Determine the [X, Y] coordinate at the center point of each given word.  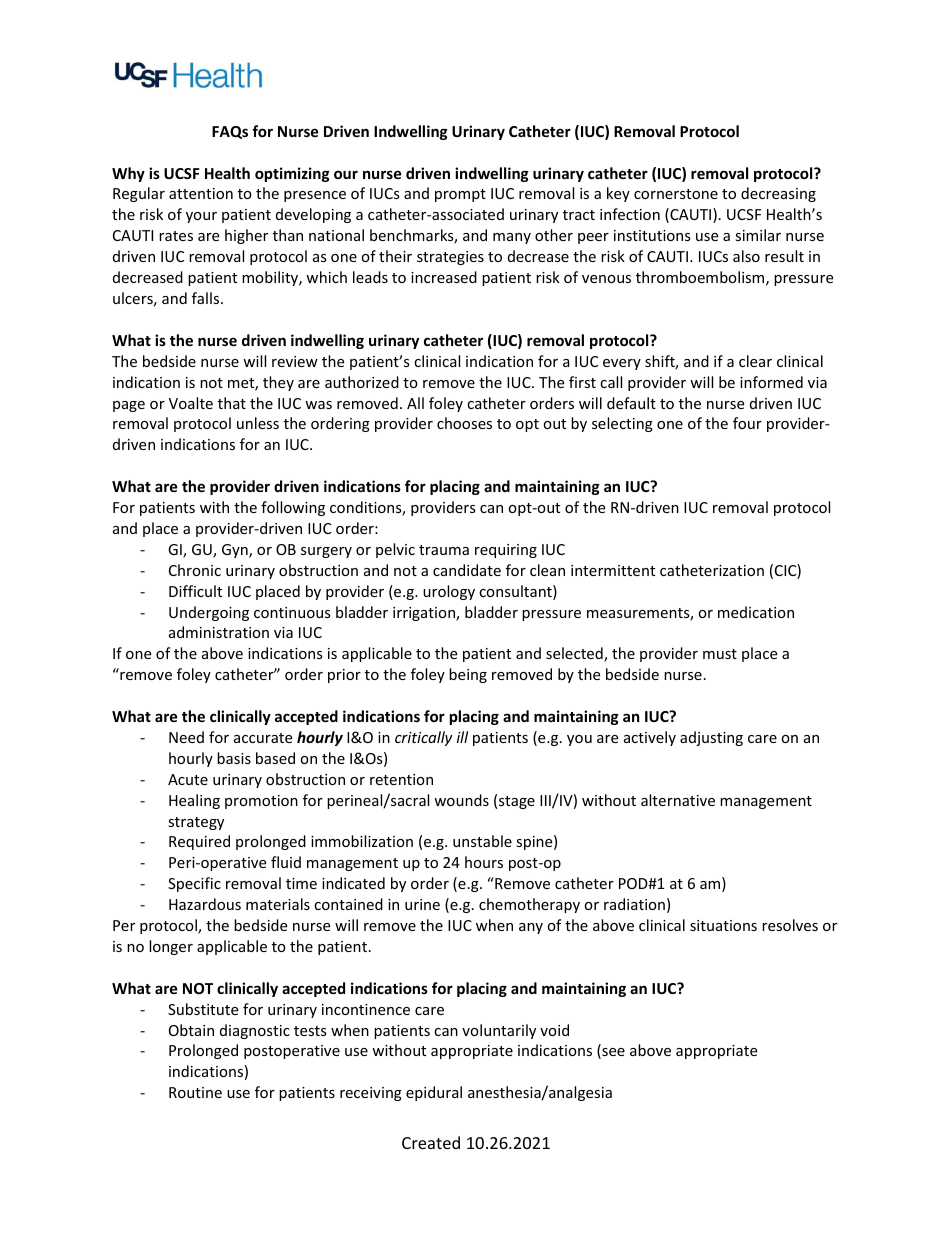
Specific [194, 884]
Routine [195, 1092]
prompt [460, 195]
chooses [464, 423]
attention [201, 193]
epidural [434, 1093]
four [747, 423]
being [468, 675]
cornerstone [676, 194]
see [612, 1053]
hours [484, 862]
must [720, 654]
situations [723, 925]
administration [219, 632]
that [232, 403]
